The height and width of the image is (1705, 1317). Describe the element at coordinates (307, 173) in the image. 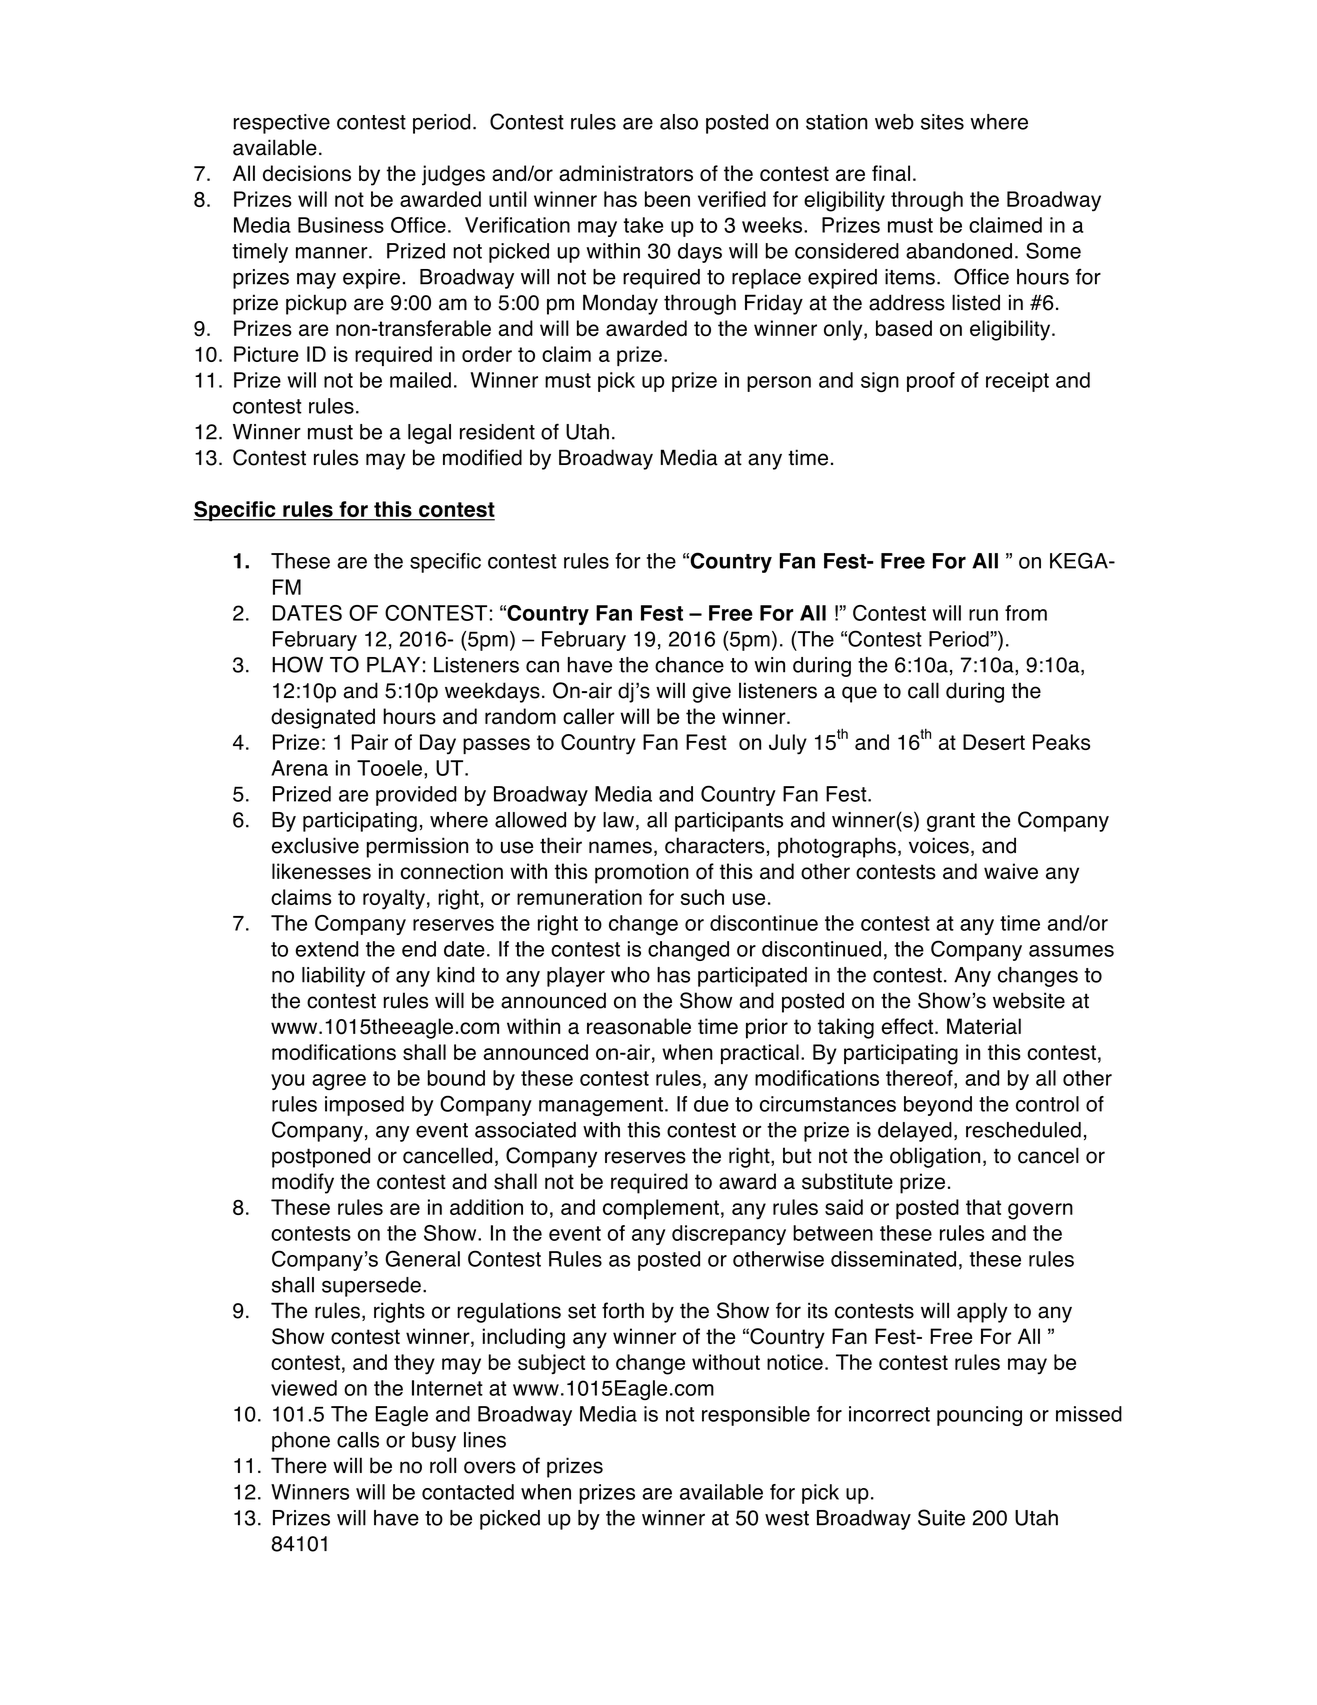

I see `decisions` at that location.
